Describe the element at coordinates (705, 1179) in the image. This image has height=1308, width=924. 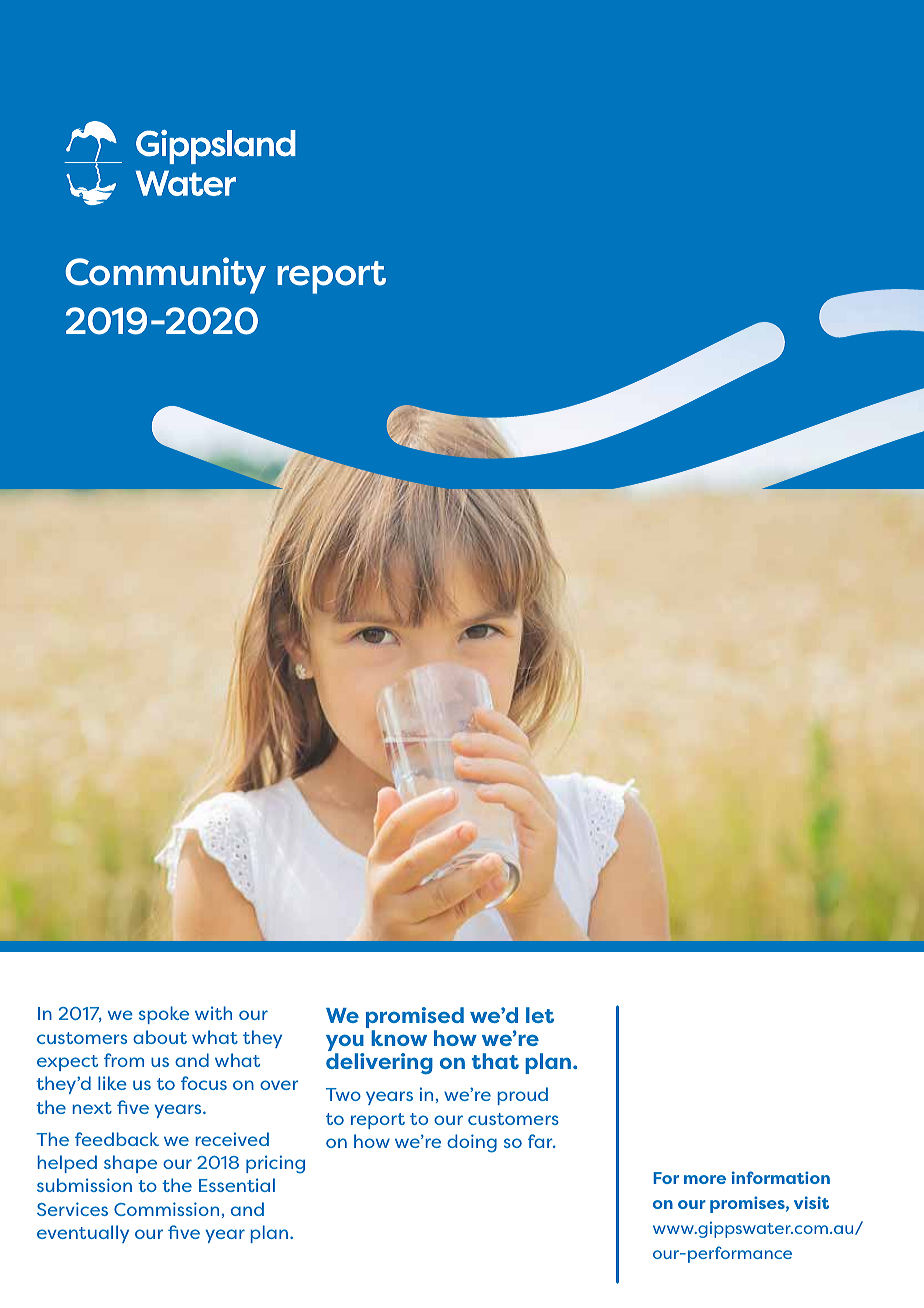
I see `more` at that location.
